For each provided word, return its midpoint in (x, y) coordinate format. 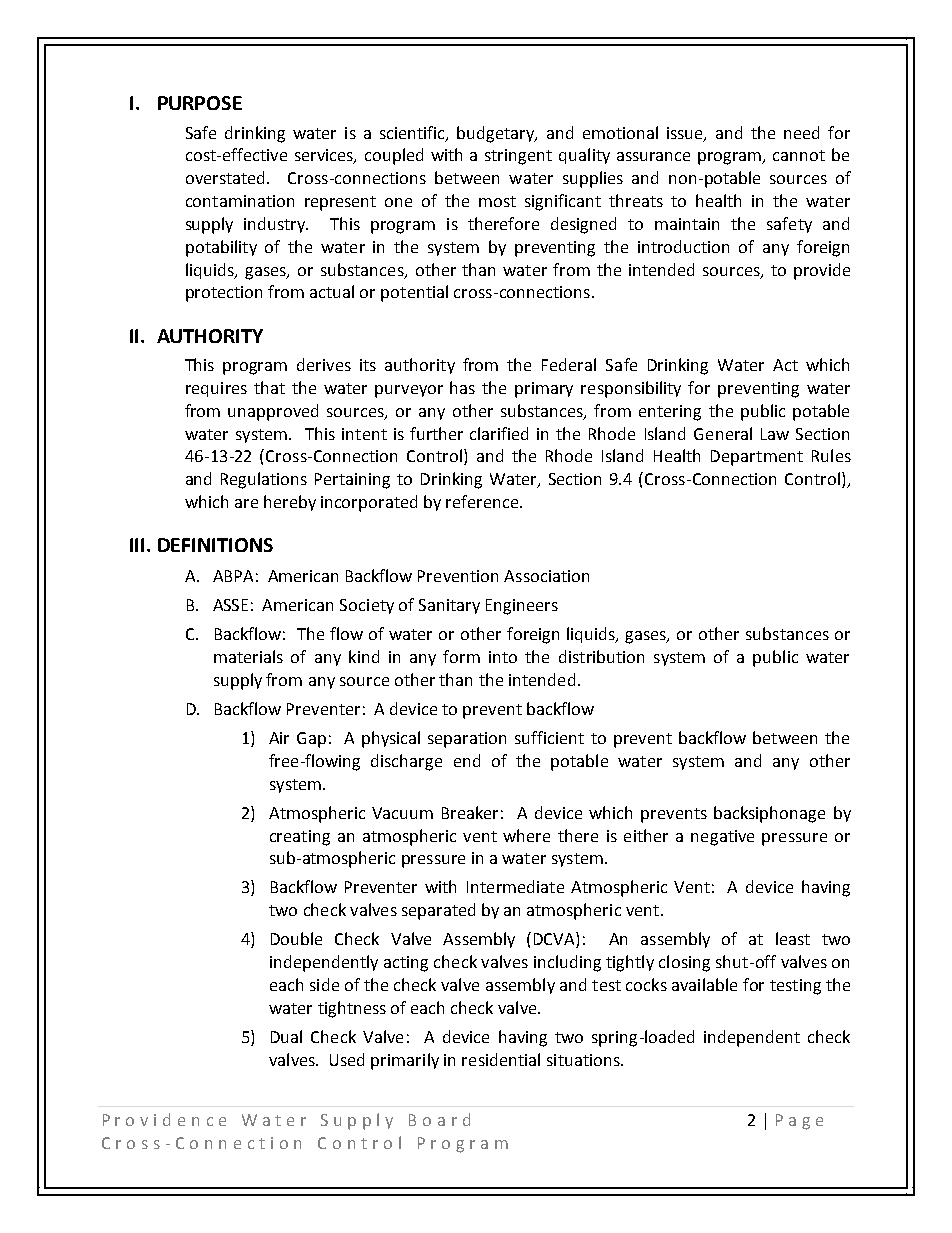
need (801, 132)
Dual (286, 1036)
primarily (405, 1061)
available (704, 984)
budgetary (497, 134)
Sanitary (449, 606)
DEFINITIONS (215, 545)
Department (757, 458)
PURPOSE (200, 103)
